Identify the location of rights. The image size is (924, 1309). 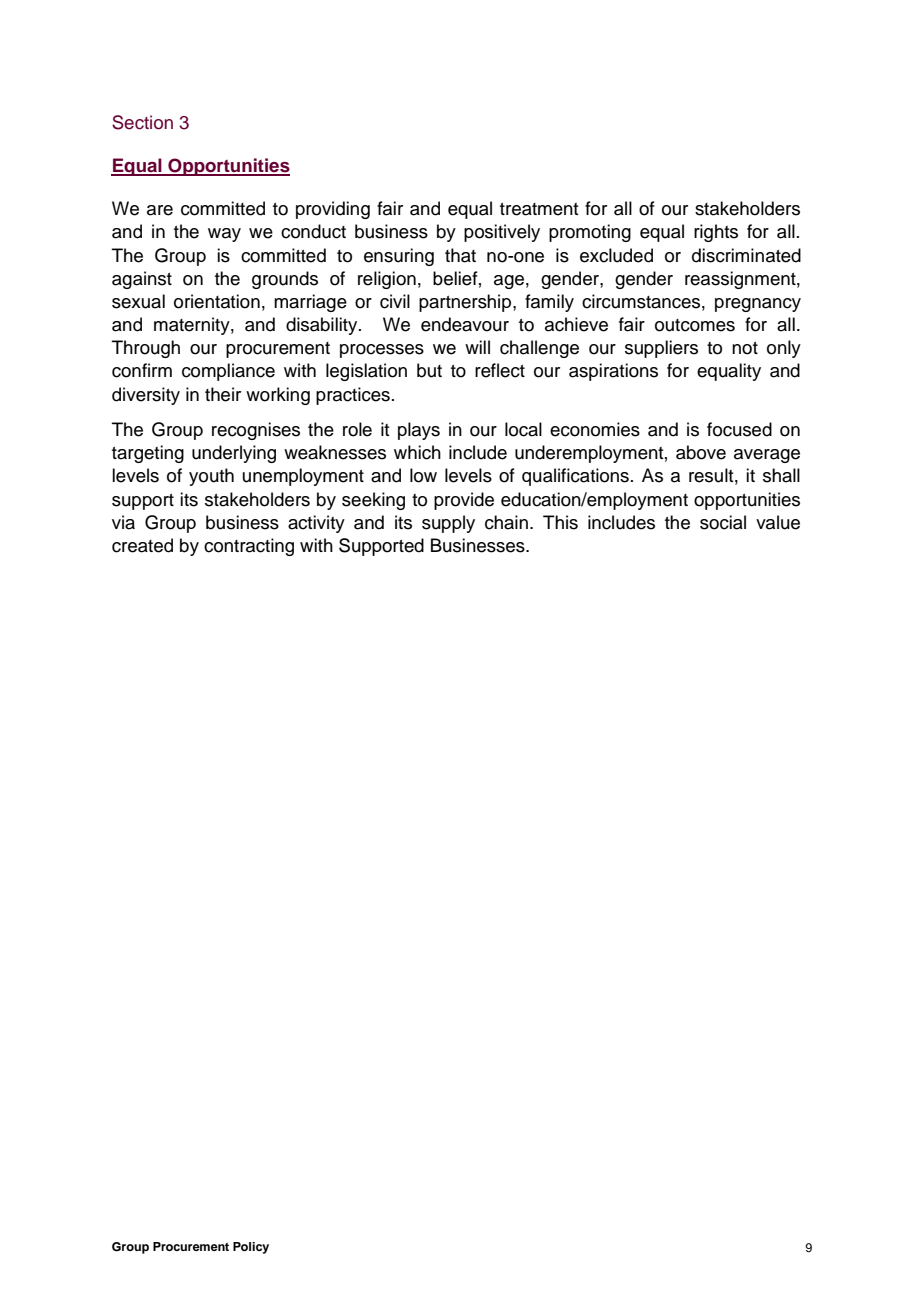
(716, 233).
